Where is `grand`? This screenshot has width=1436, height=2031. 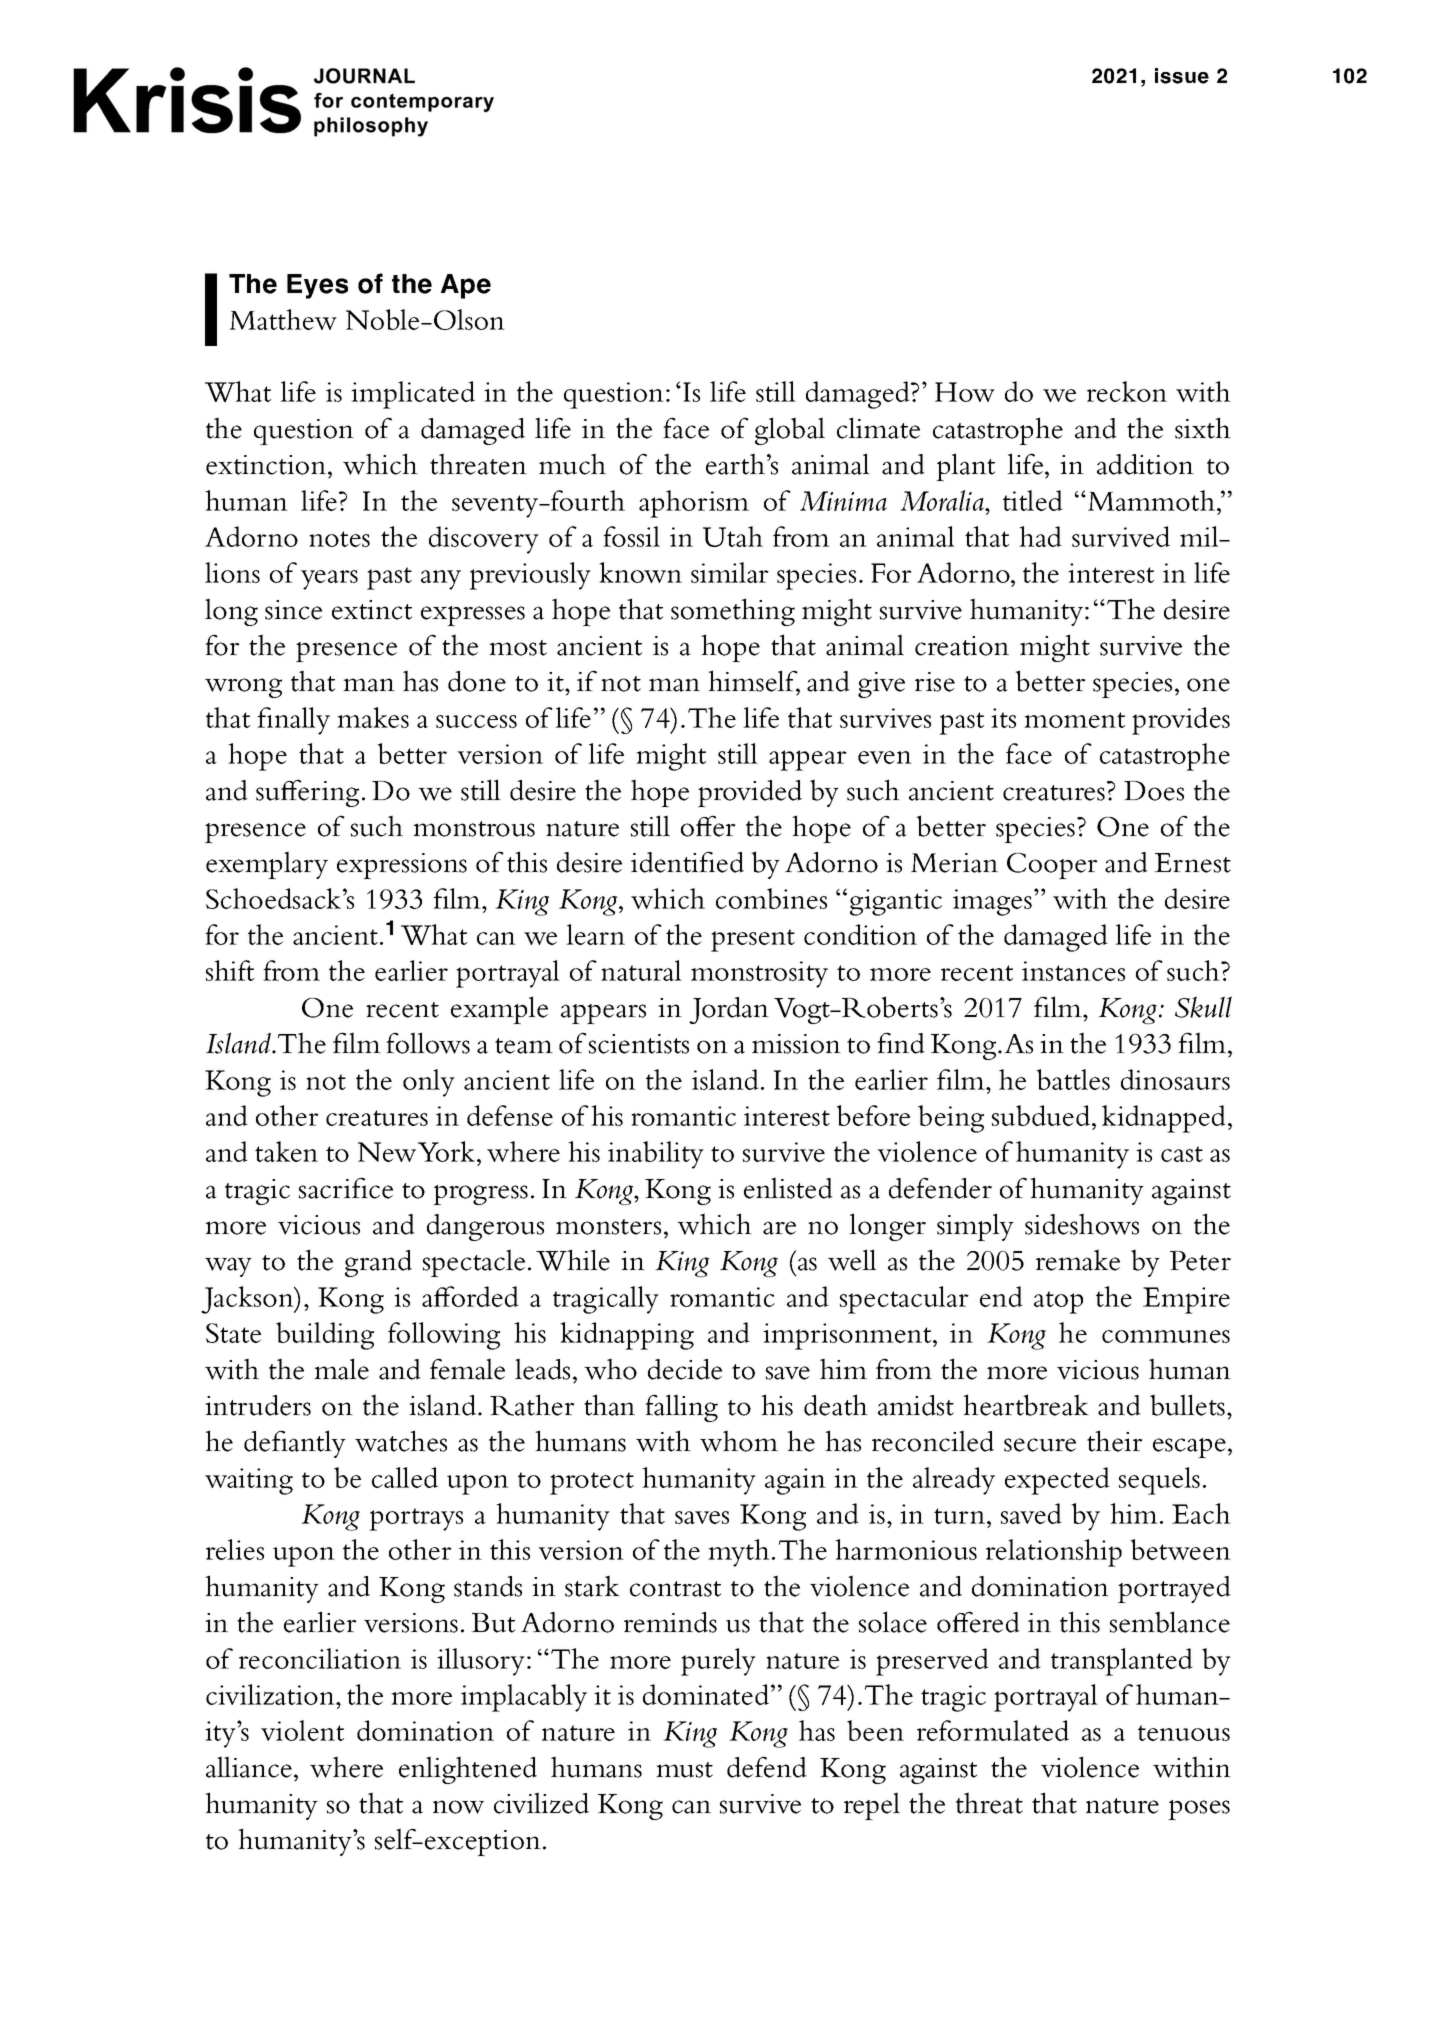
grand is located at coordinates (378, 1263).
